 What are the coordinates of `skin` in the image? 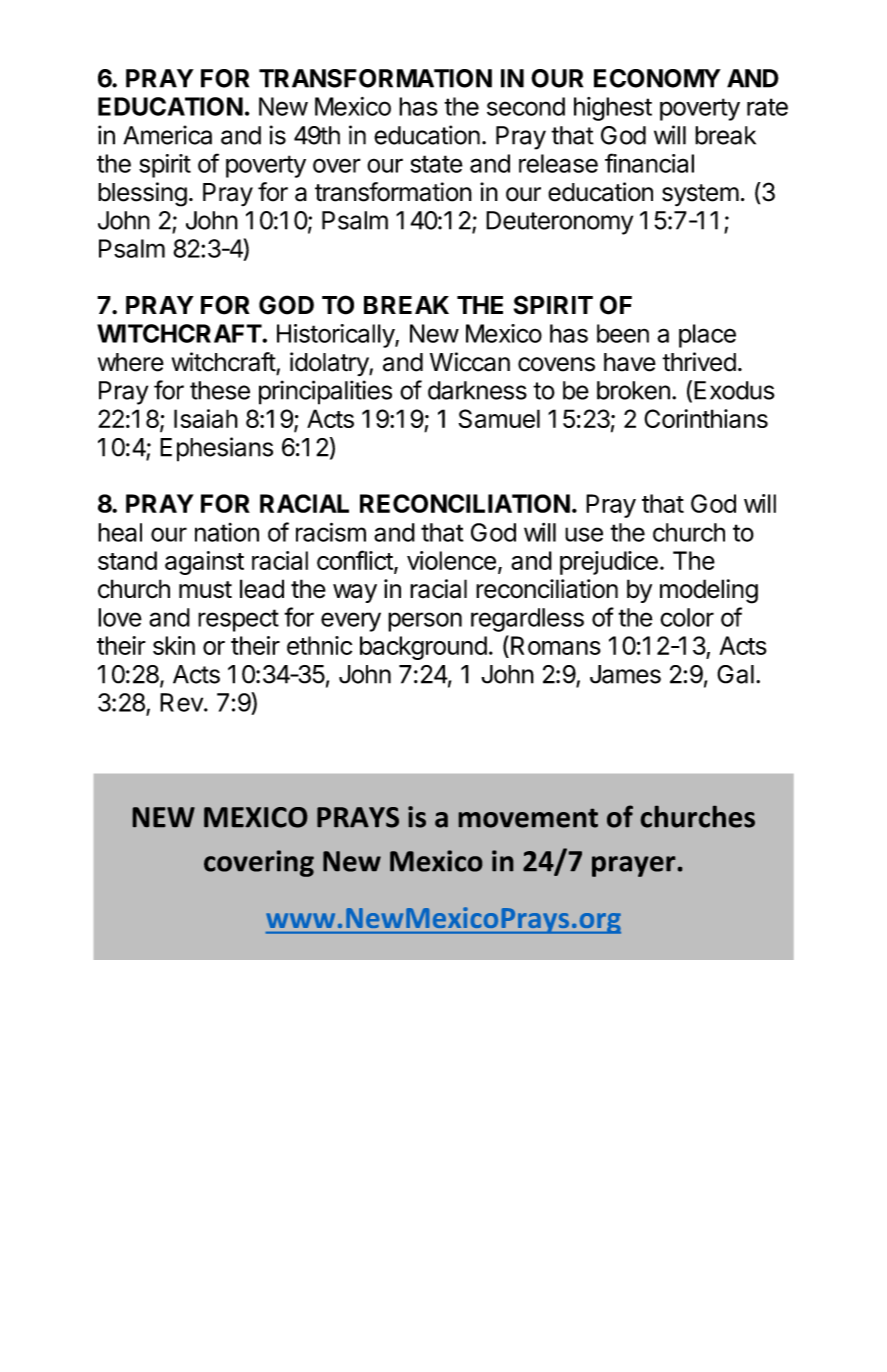 It's located at (174, 645).
